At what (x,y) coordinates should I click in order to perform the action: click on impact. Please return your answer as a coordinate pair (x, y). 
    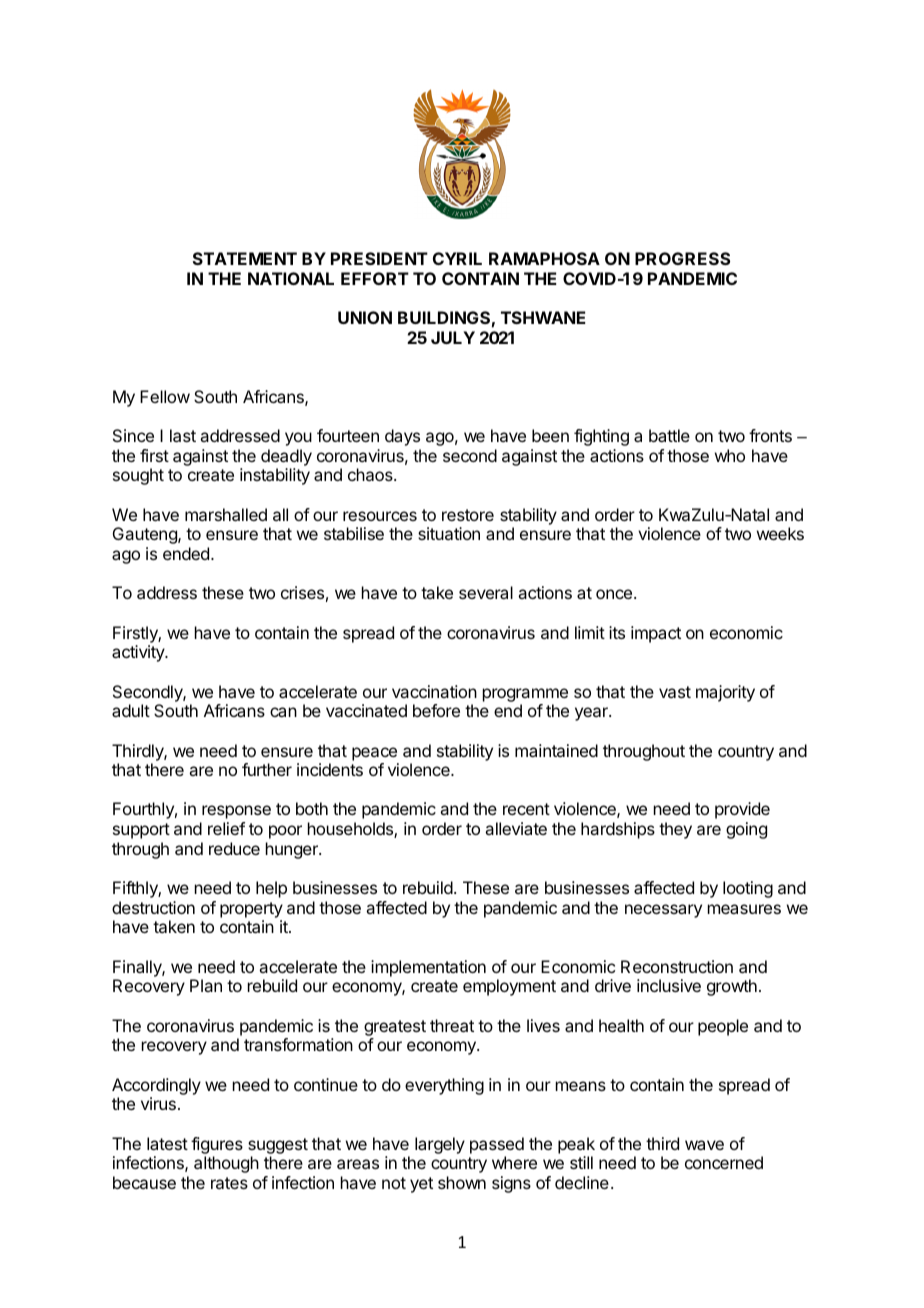
    Looking at the image, I should click on (656, 634).
